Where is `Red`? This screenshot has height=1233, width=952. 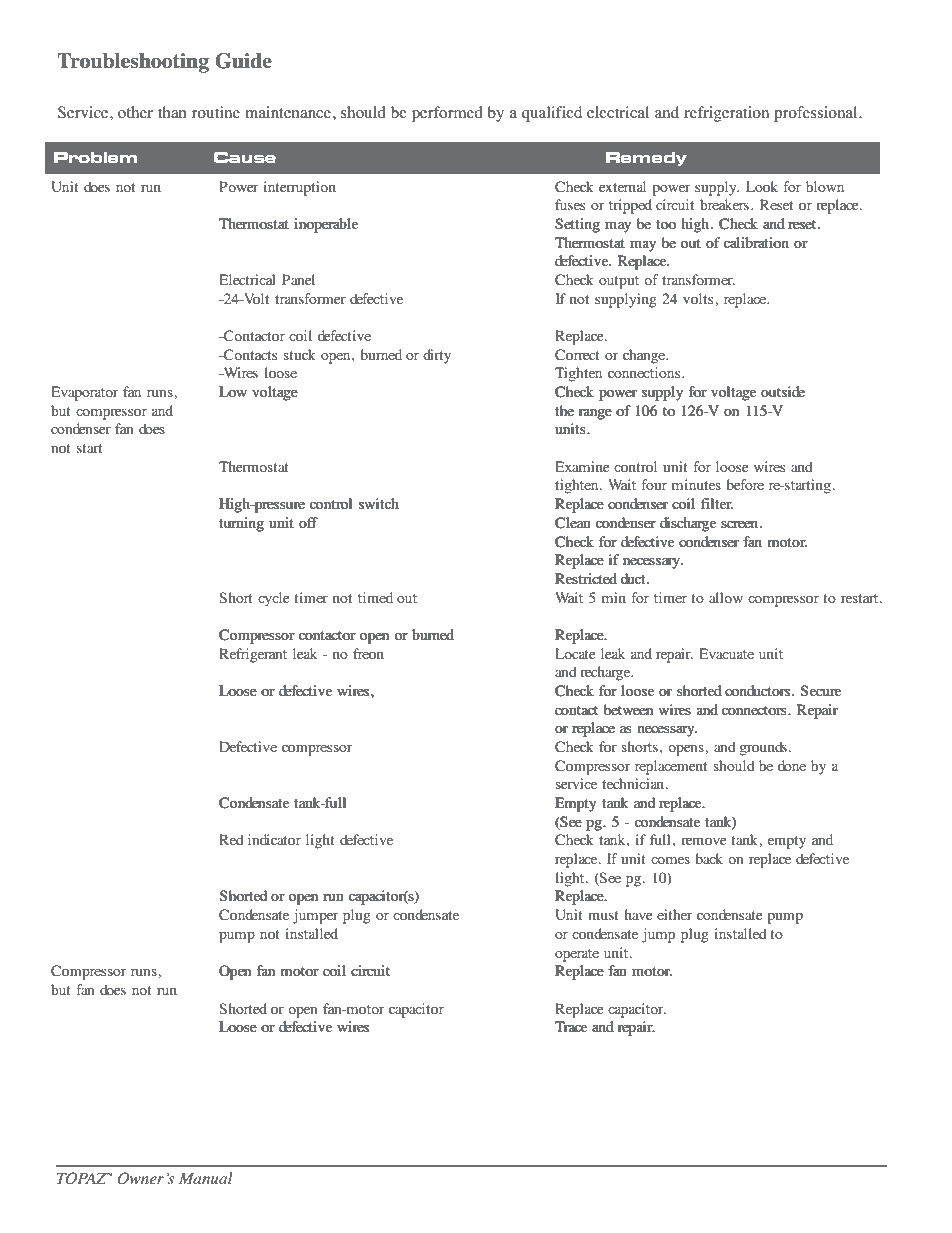
Red is located at coordinates (231, 839).
